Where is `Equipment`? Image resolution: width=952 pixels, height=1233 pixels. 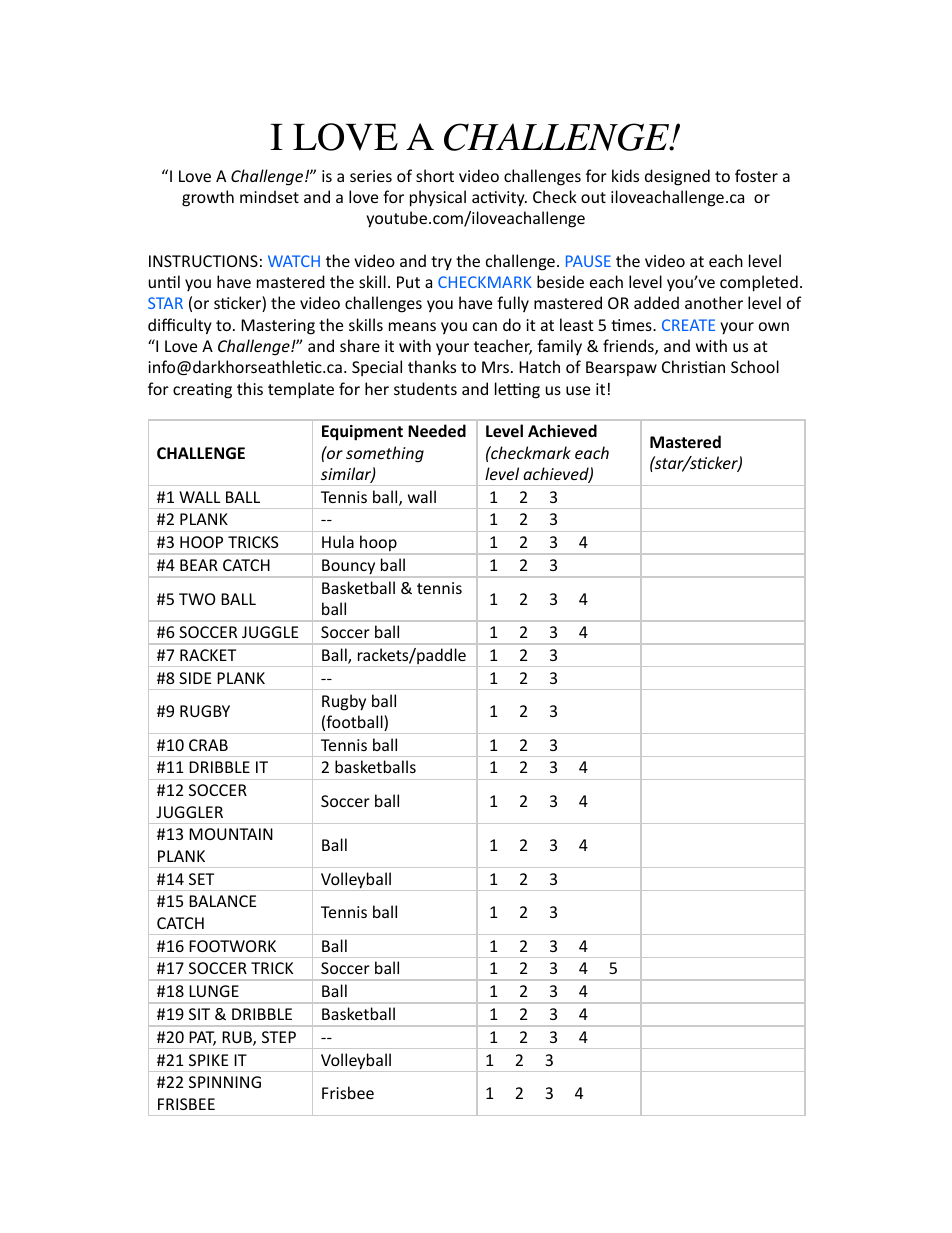
Equipment is located at coordinates (362, 433).
